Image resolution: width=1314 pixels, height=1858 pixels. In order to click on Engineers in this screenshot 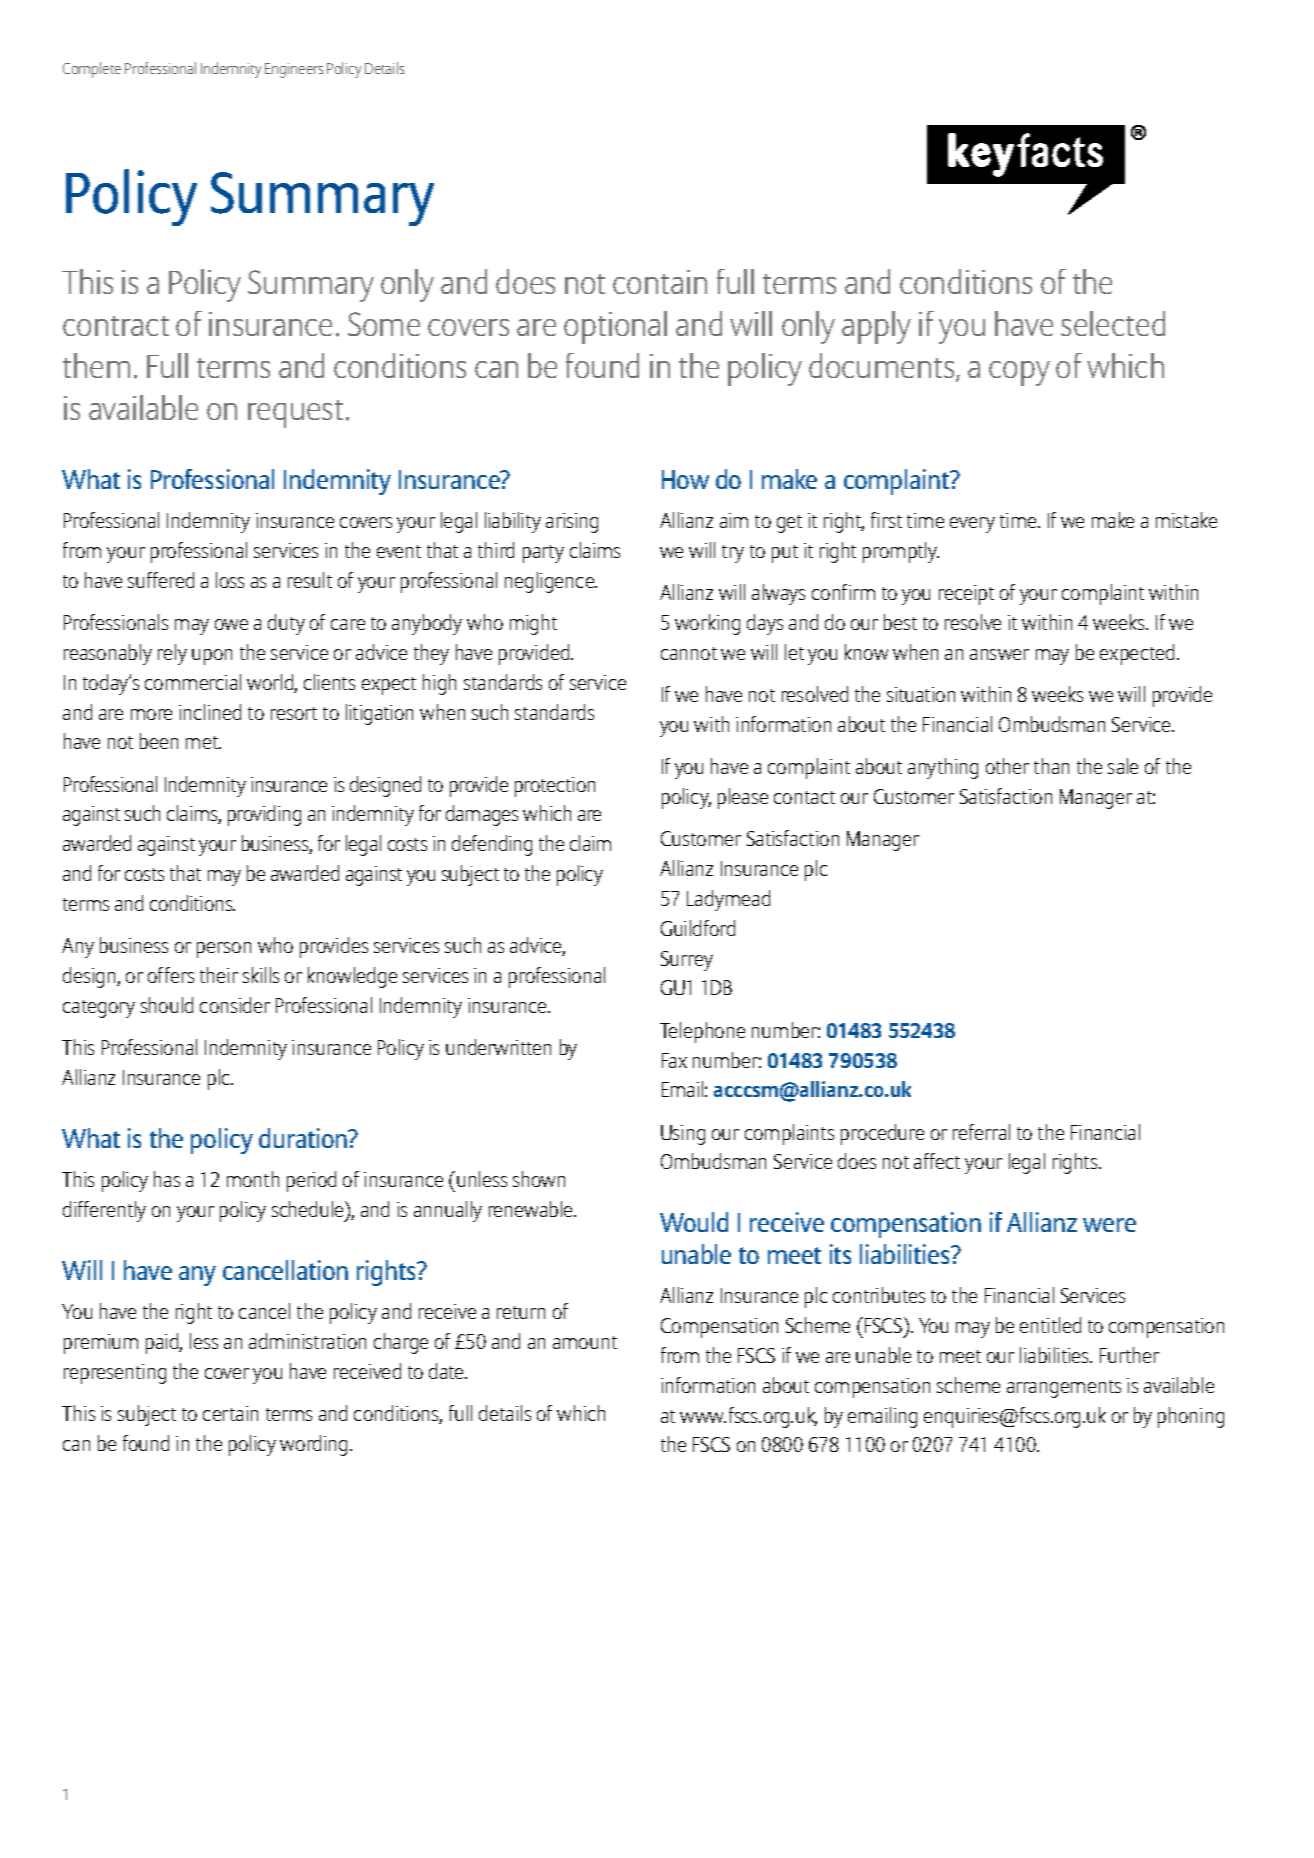, I will do `click(294, 70)`.
